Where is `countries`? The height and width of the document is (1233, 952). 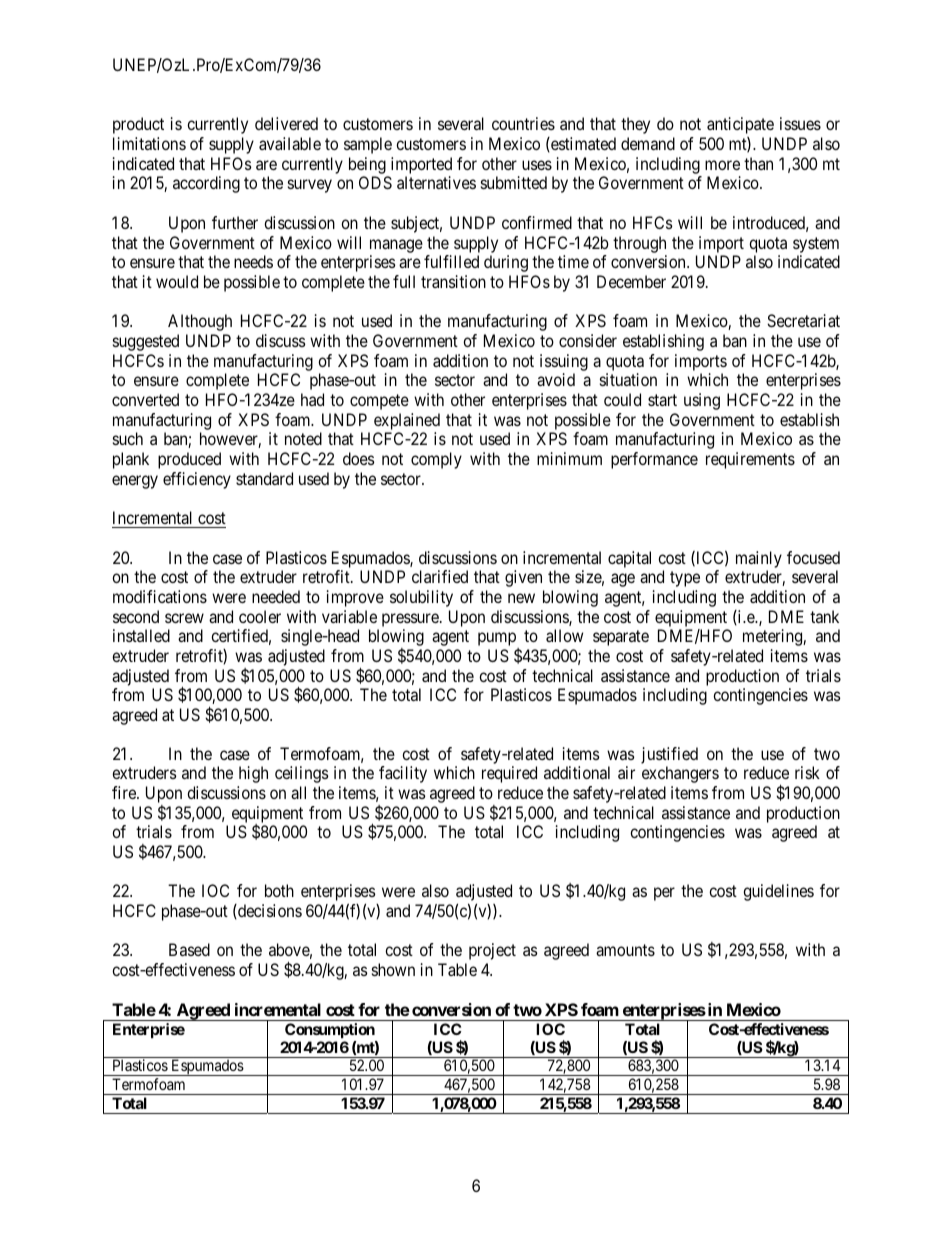 countries is located at coordinates (523, 123).
